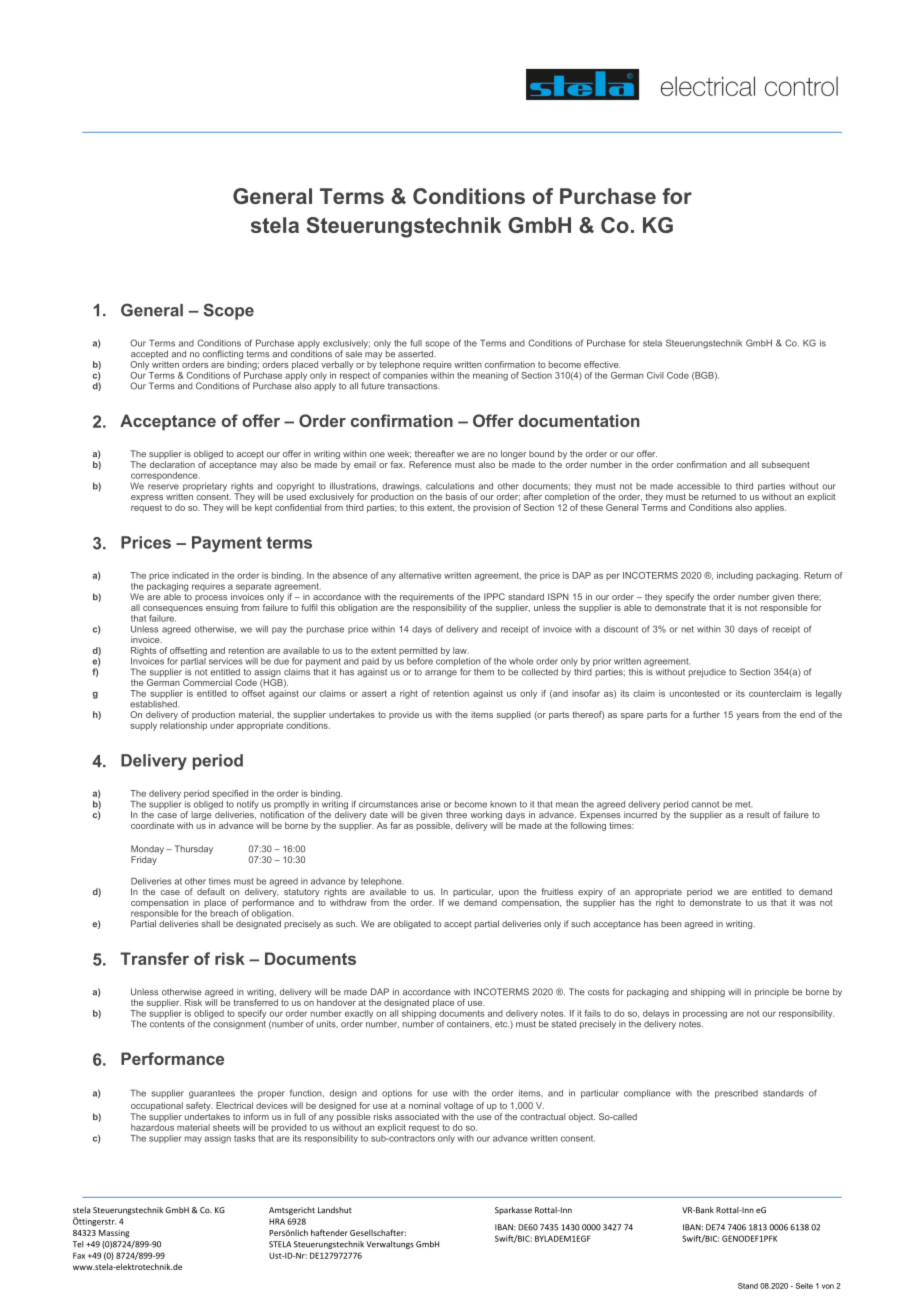  I want to click on including, so click(735, 576).
